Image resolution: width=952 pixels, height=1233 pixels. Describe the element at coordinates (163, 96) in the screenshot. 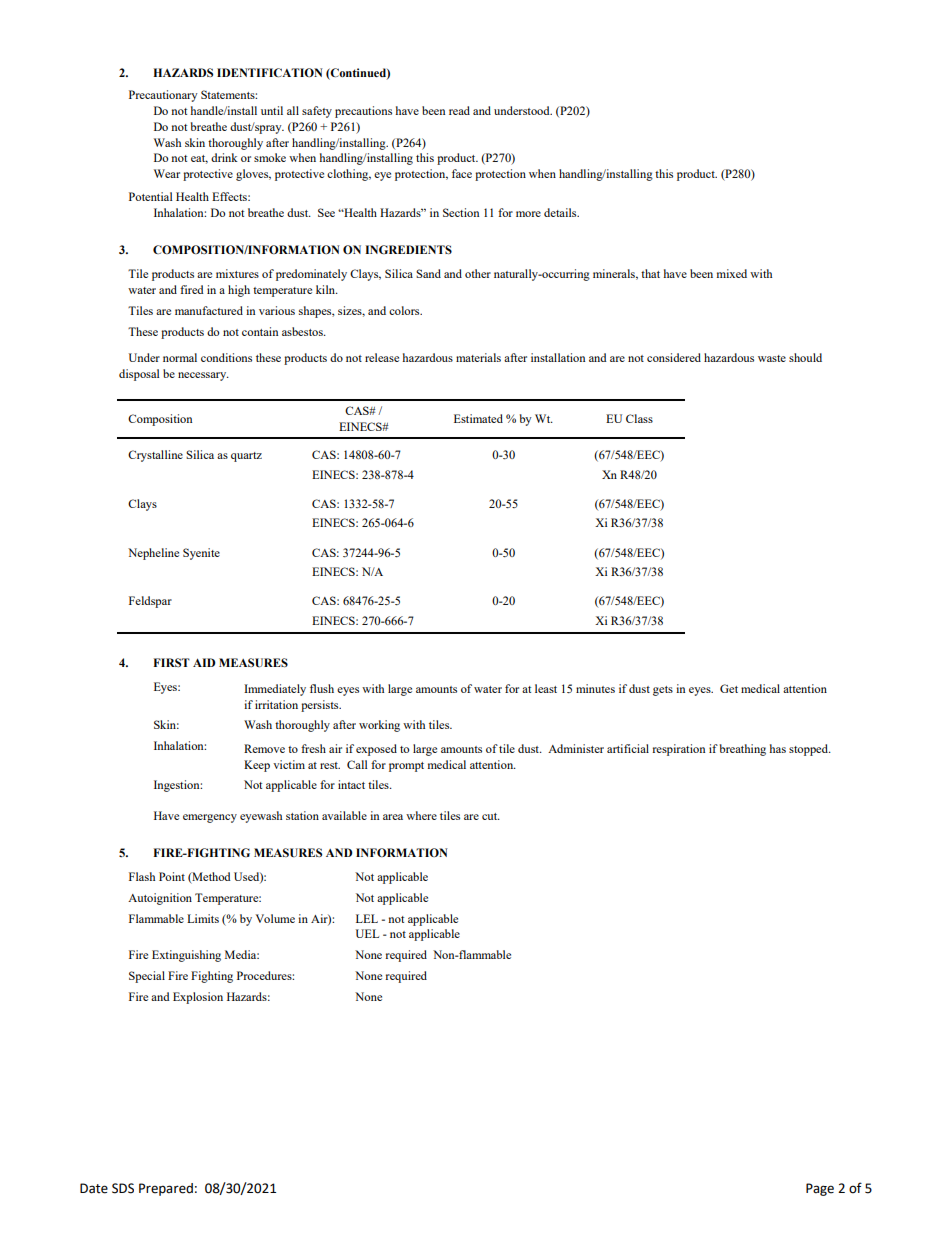

I see `Precautionary` at that location.
